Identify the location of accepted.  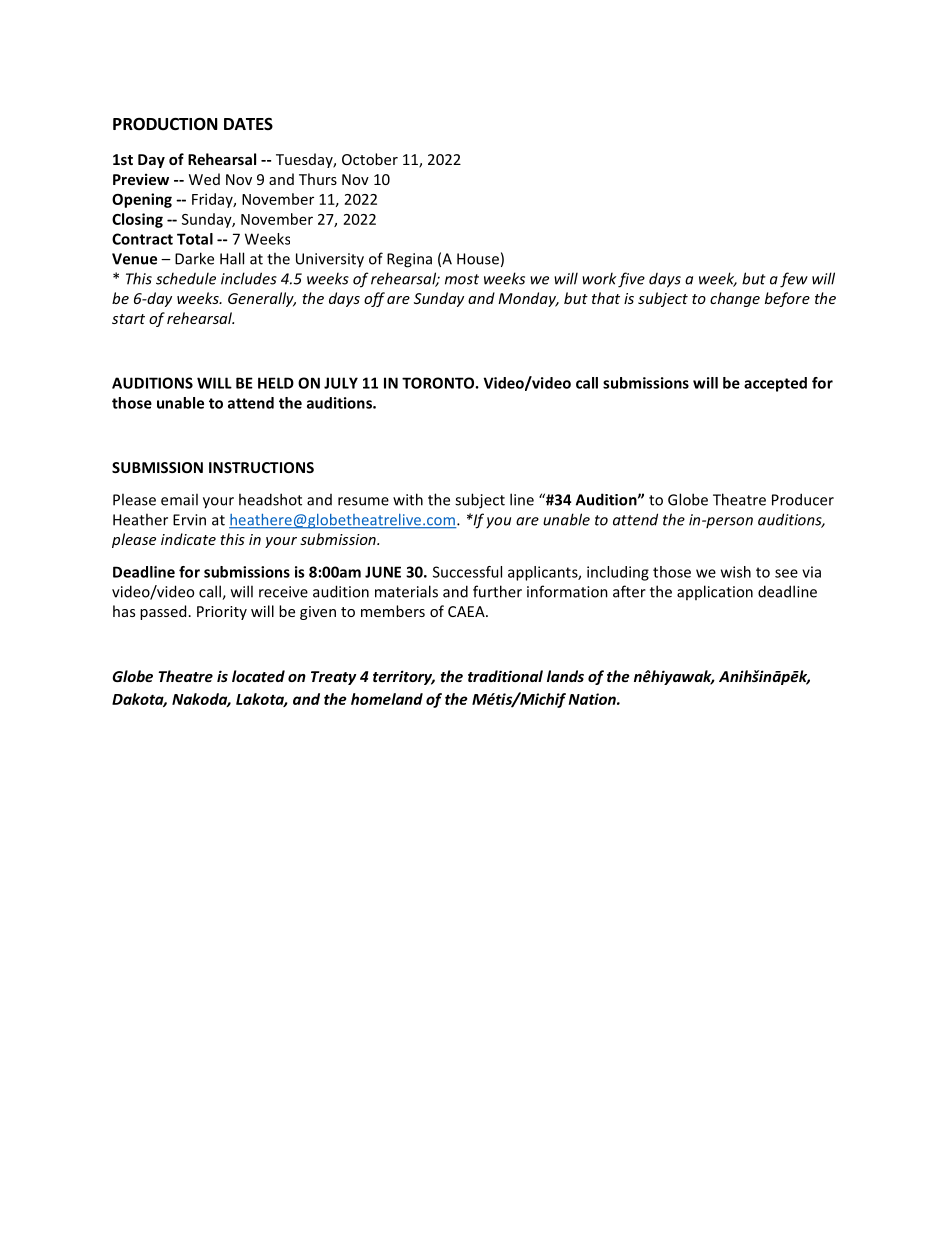
(775, 384).
